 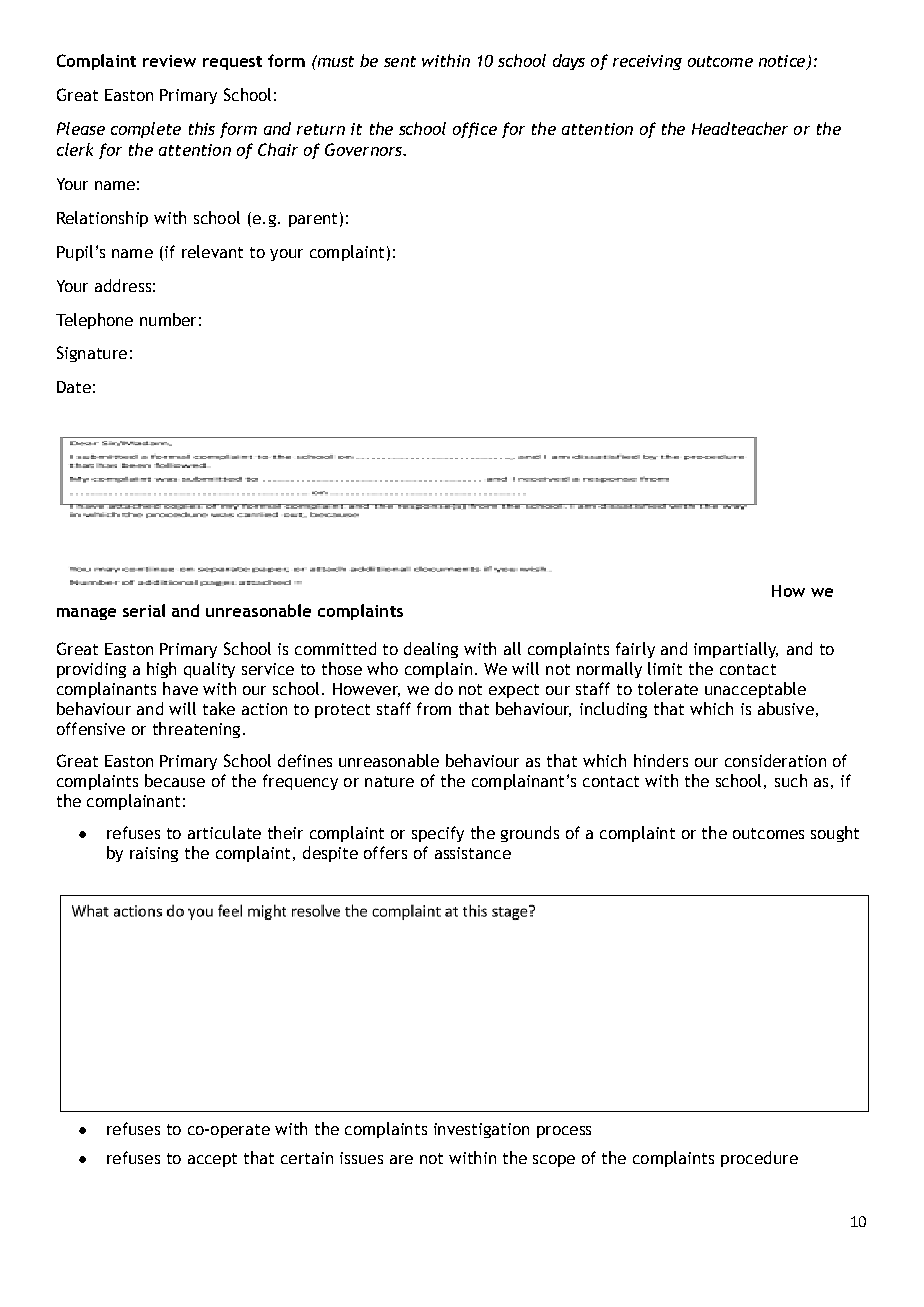 What do you see at coordinates (169, 61) in the document?
I see `review` at bounding box center [169, 61].
